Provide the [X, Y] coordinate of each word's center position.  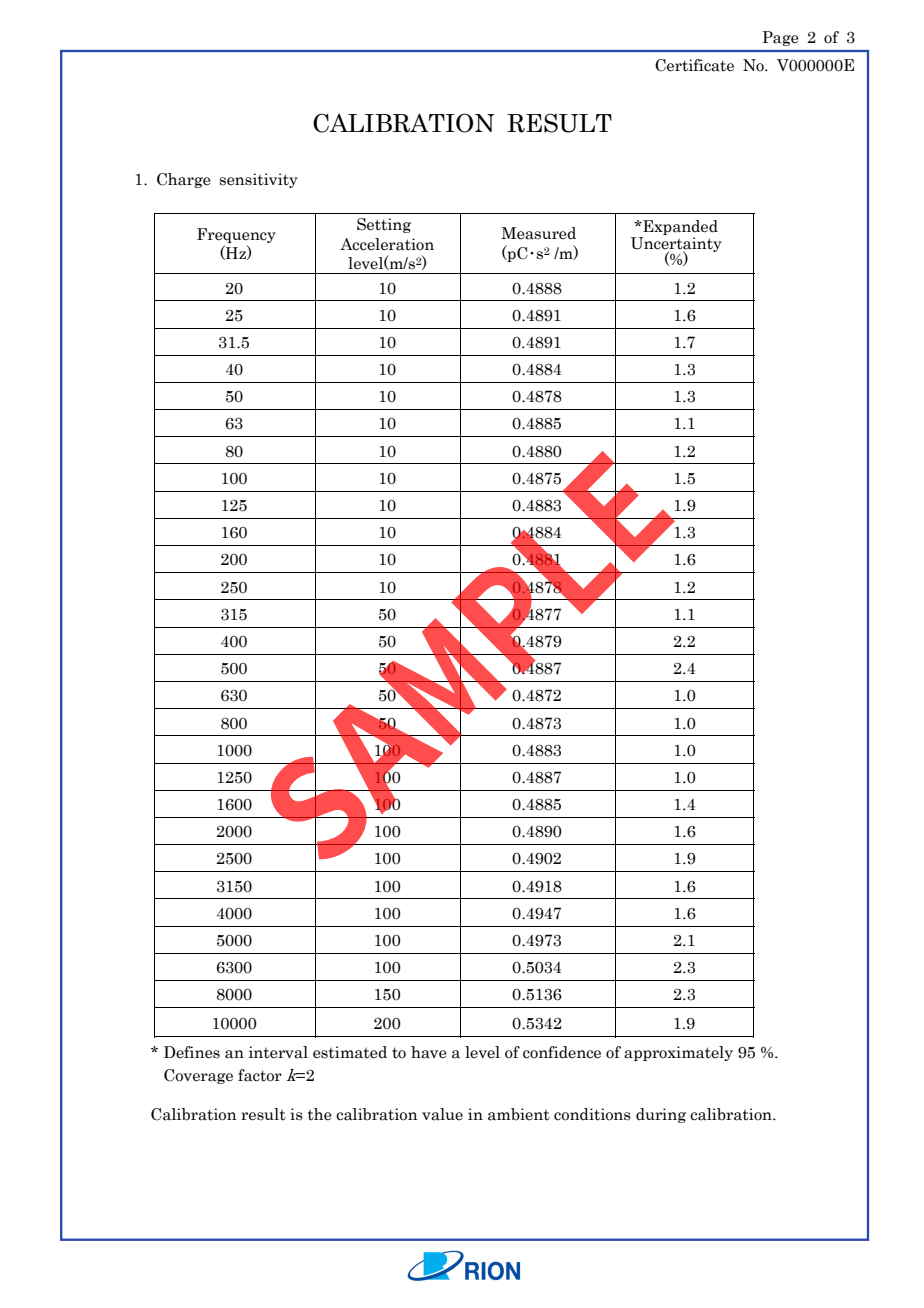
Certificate [694, 65]
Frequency [236, 235]
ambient [519, 1114]
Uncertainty [676, 244]
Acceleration [387, 244]
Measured [538, 233]
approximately [678, 1053]
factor [260, 1075]
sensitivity [259, 180]
